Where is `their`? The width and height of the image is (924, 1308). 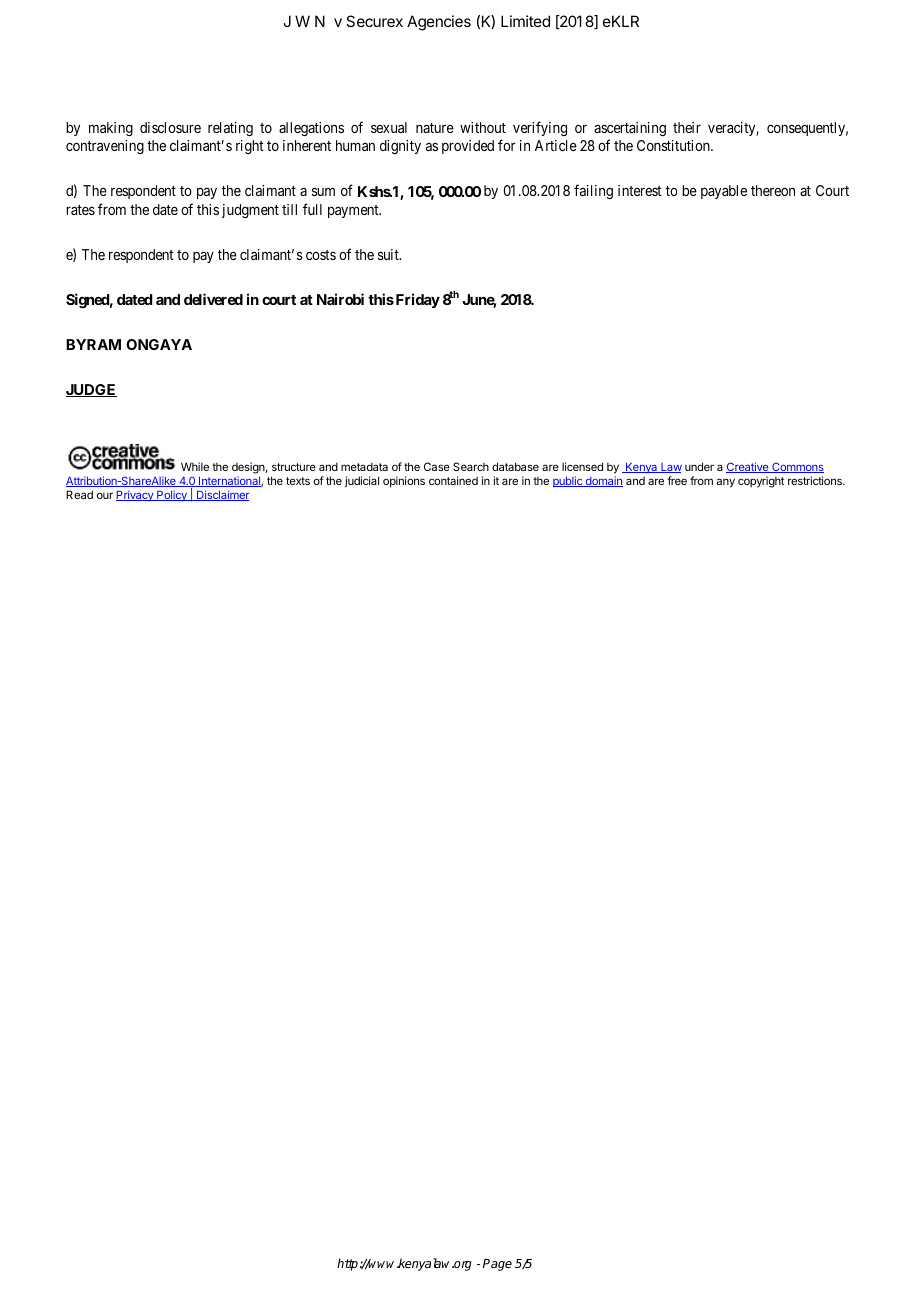
their is located at coordinates (687, 127).
